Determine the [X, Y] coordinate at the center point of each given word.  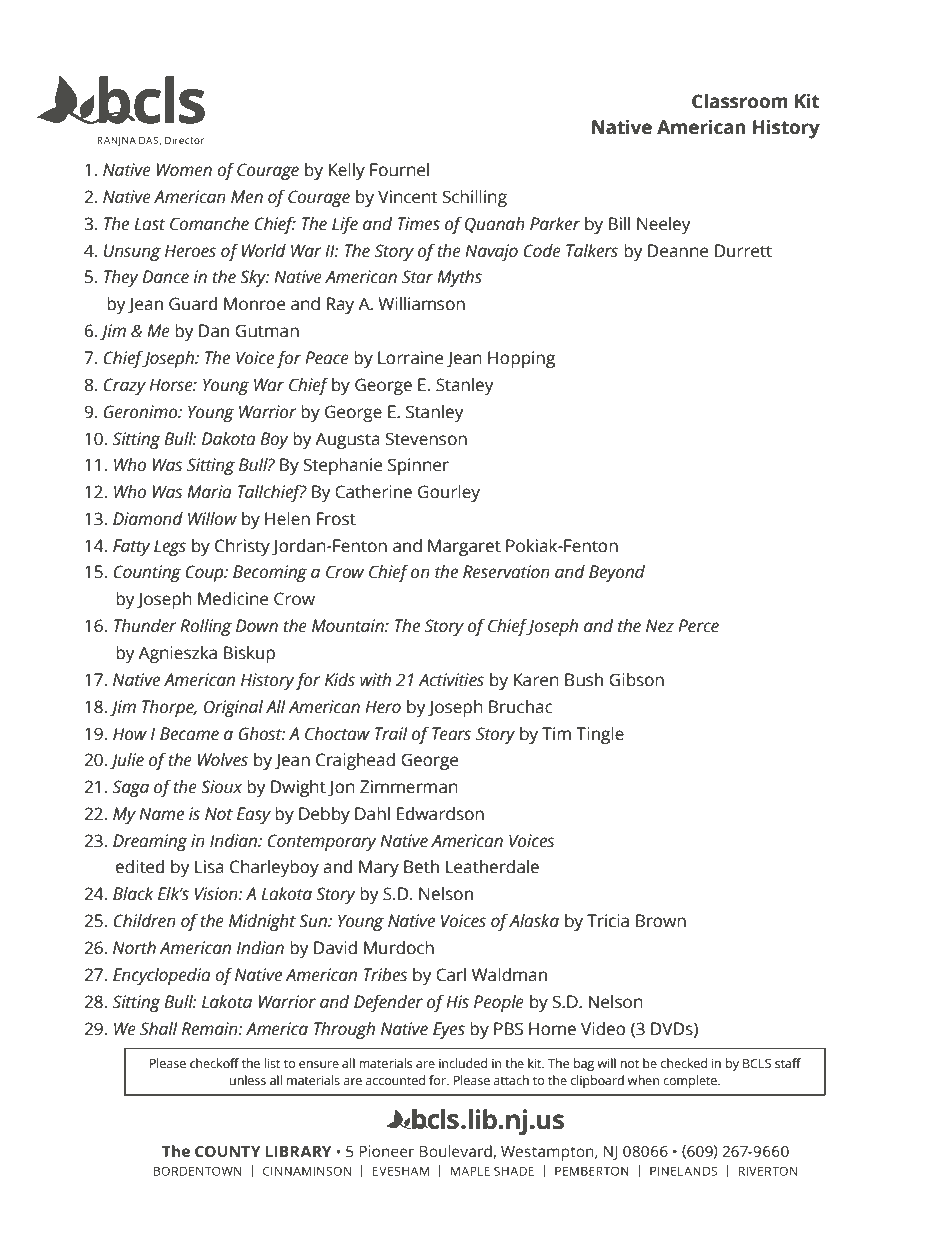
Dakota [229, 439]
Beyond [617, 573]
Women [184, 170]
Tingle [600, 735]
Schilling [475, 198]
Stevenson [426, 439]
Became [189, 734]
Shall [159, 1029]
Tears [451, 734]
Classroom [740, 101]
